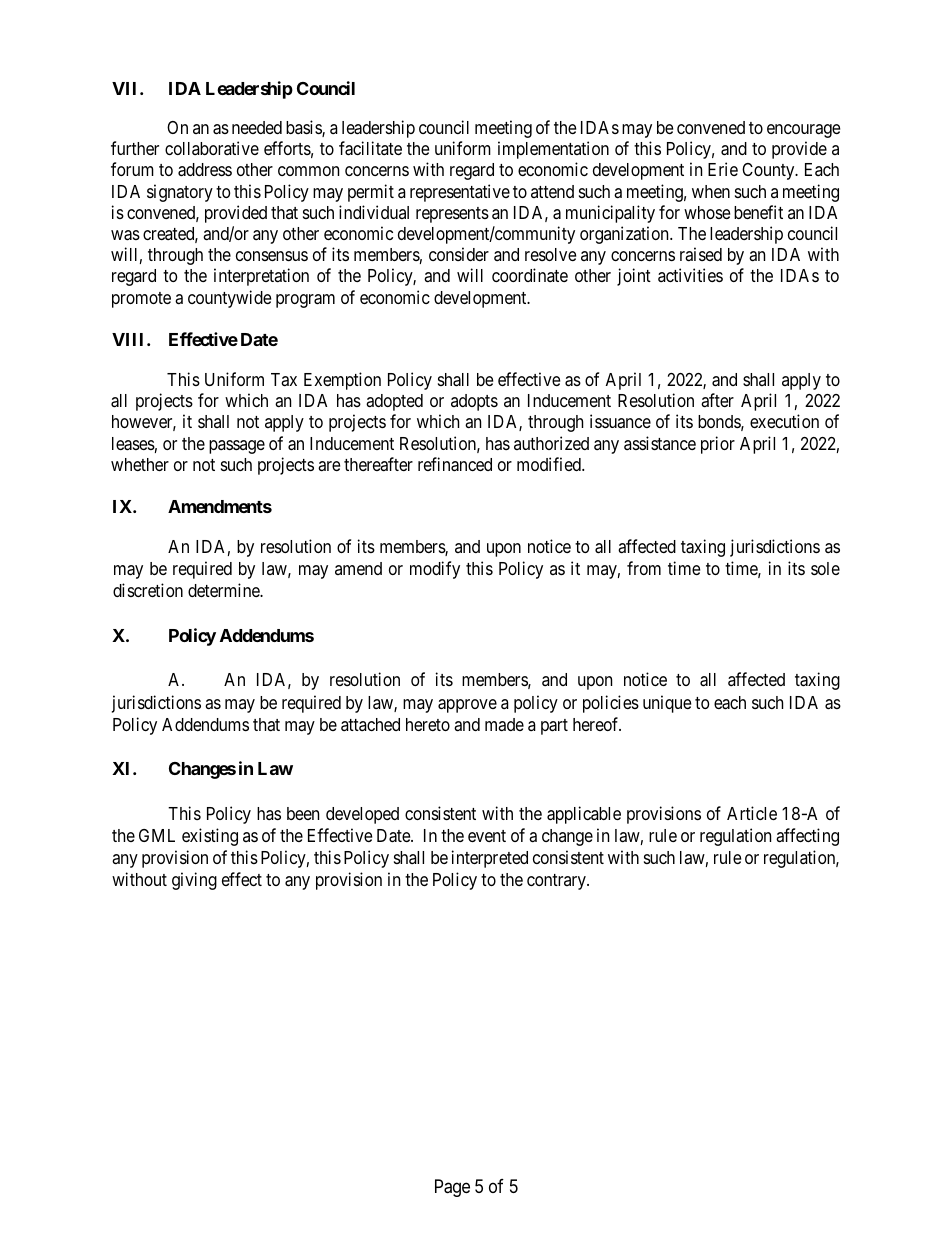  I want to click on affecting, so click(807, 837).
